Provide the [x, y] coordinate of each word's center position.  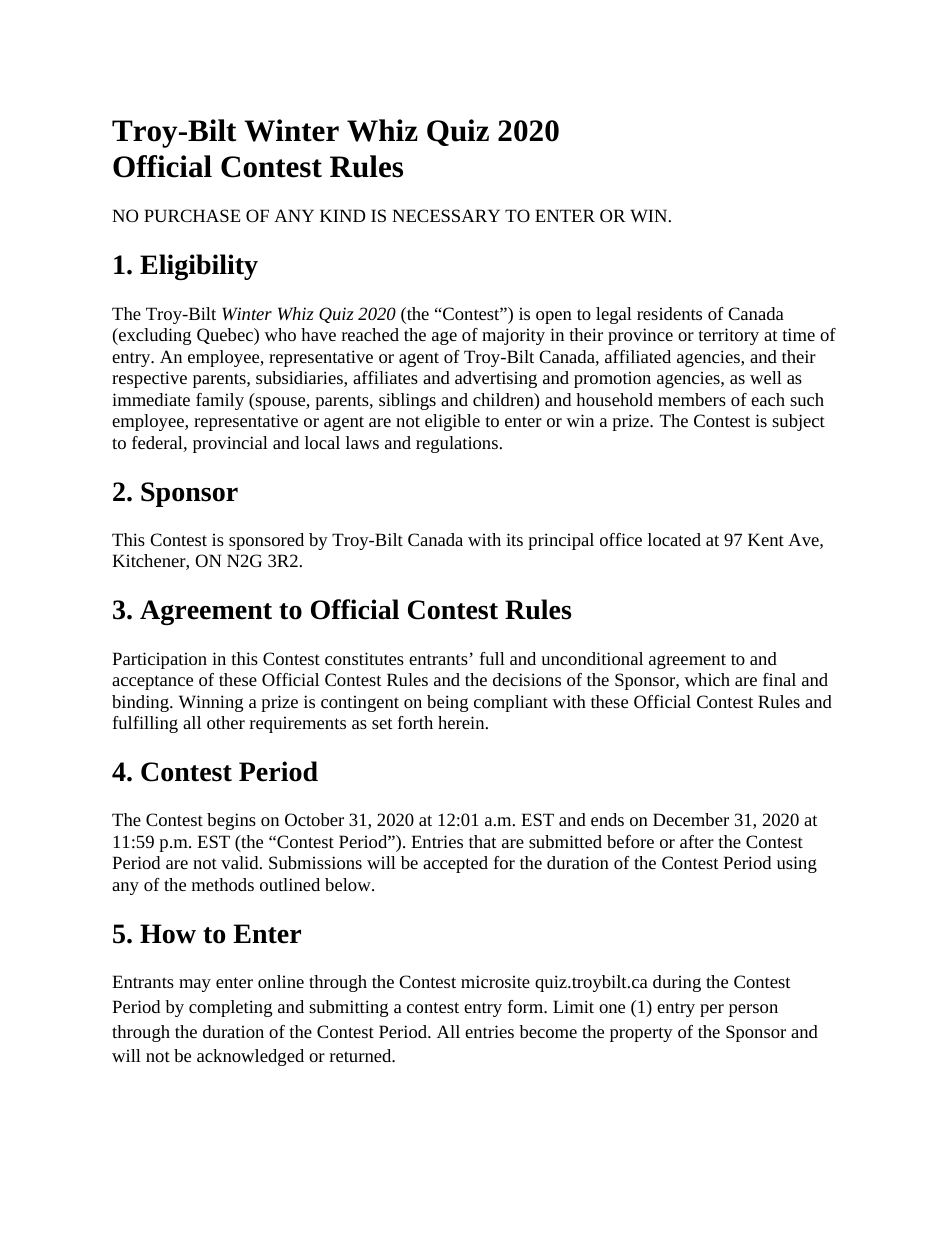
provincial [230, 444]
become [548, 1031]
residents [669, 313]
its [514, 539]
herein [462, 722]
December [691, 819]
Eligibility [199, 267]
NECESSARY [446, 215]
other [226, 722]
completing [230, 1008]
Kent [766, 539]
